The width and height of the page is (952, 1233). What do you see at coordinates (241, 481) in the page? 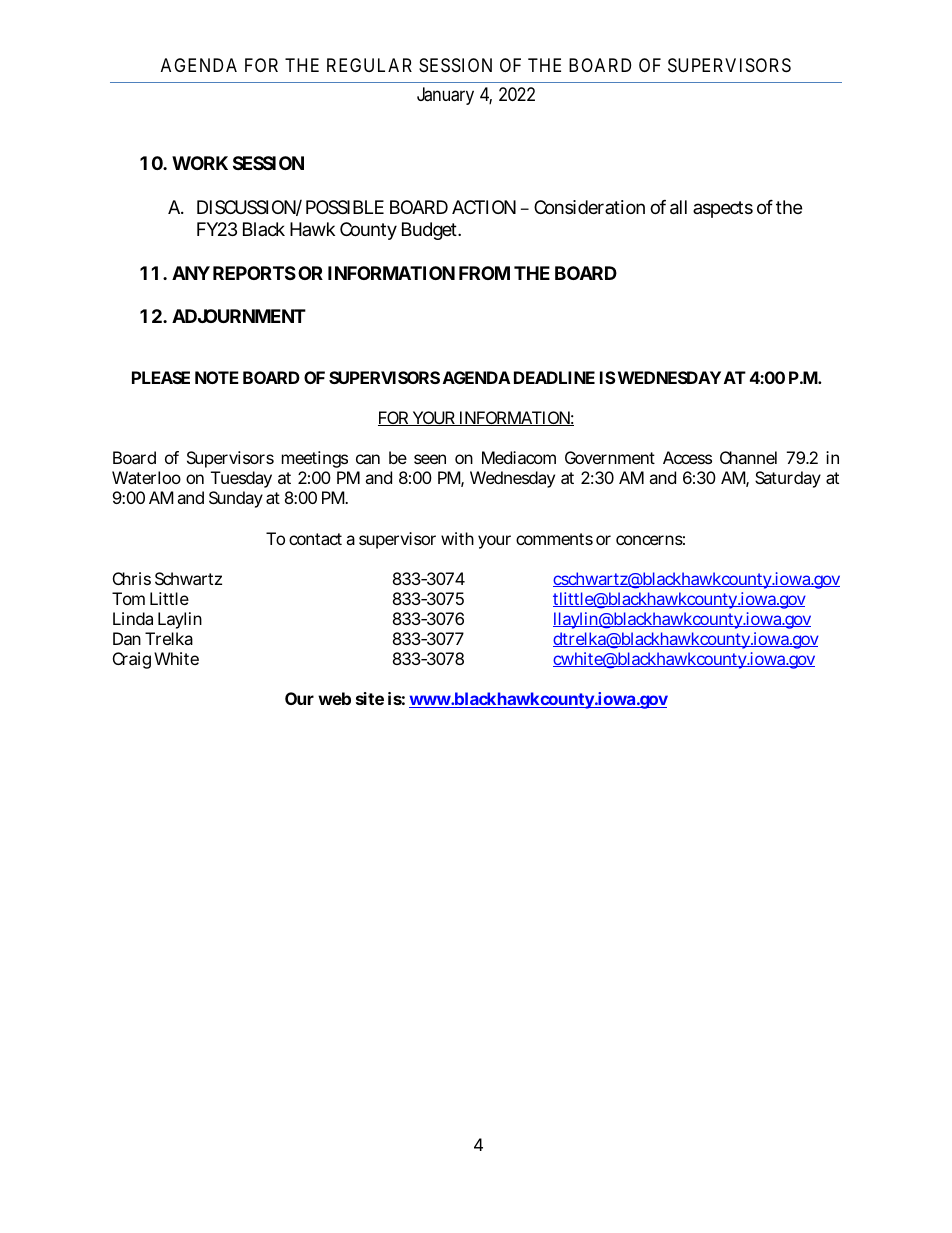
I see `Tuesday` at bounding box center [241, 481].
